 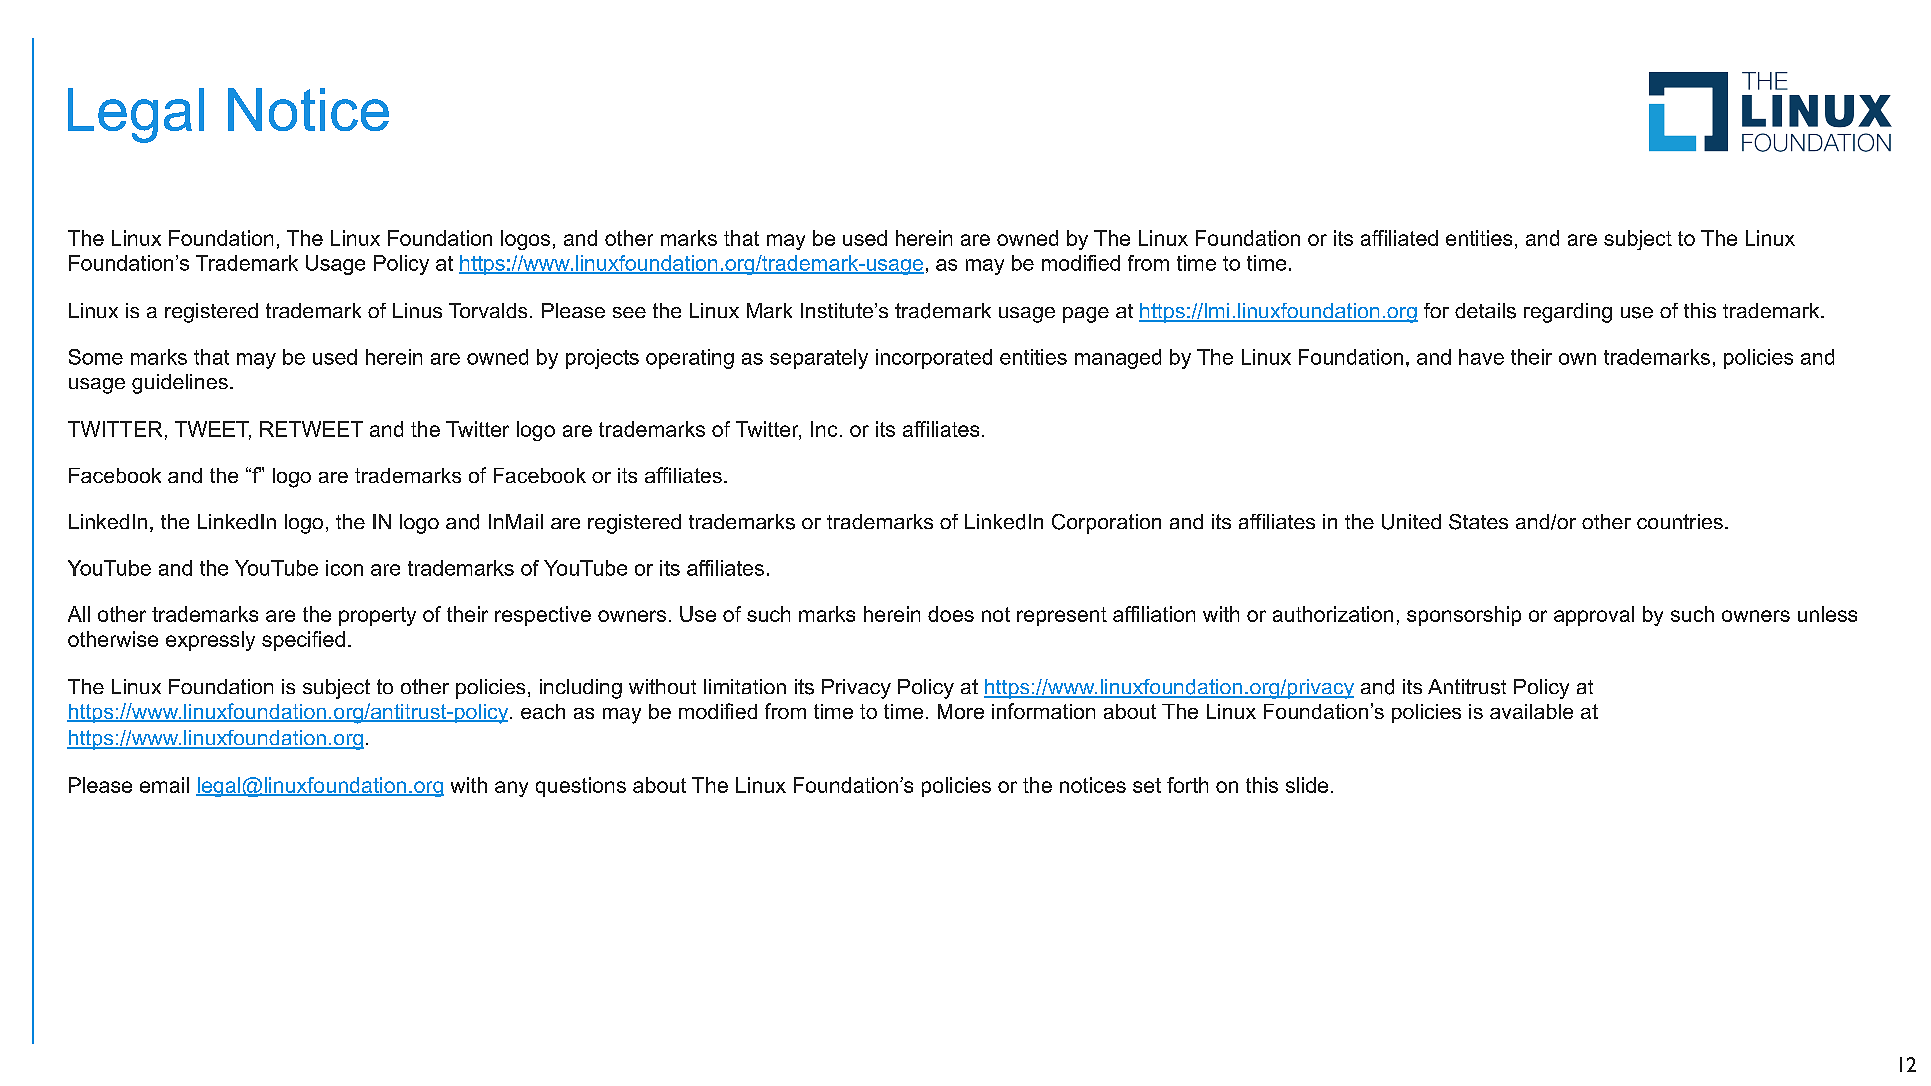 I want to click on affiliated, so click(x=1399, y=238).
